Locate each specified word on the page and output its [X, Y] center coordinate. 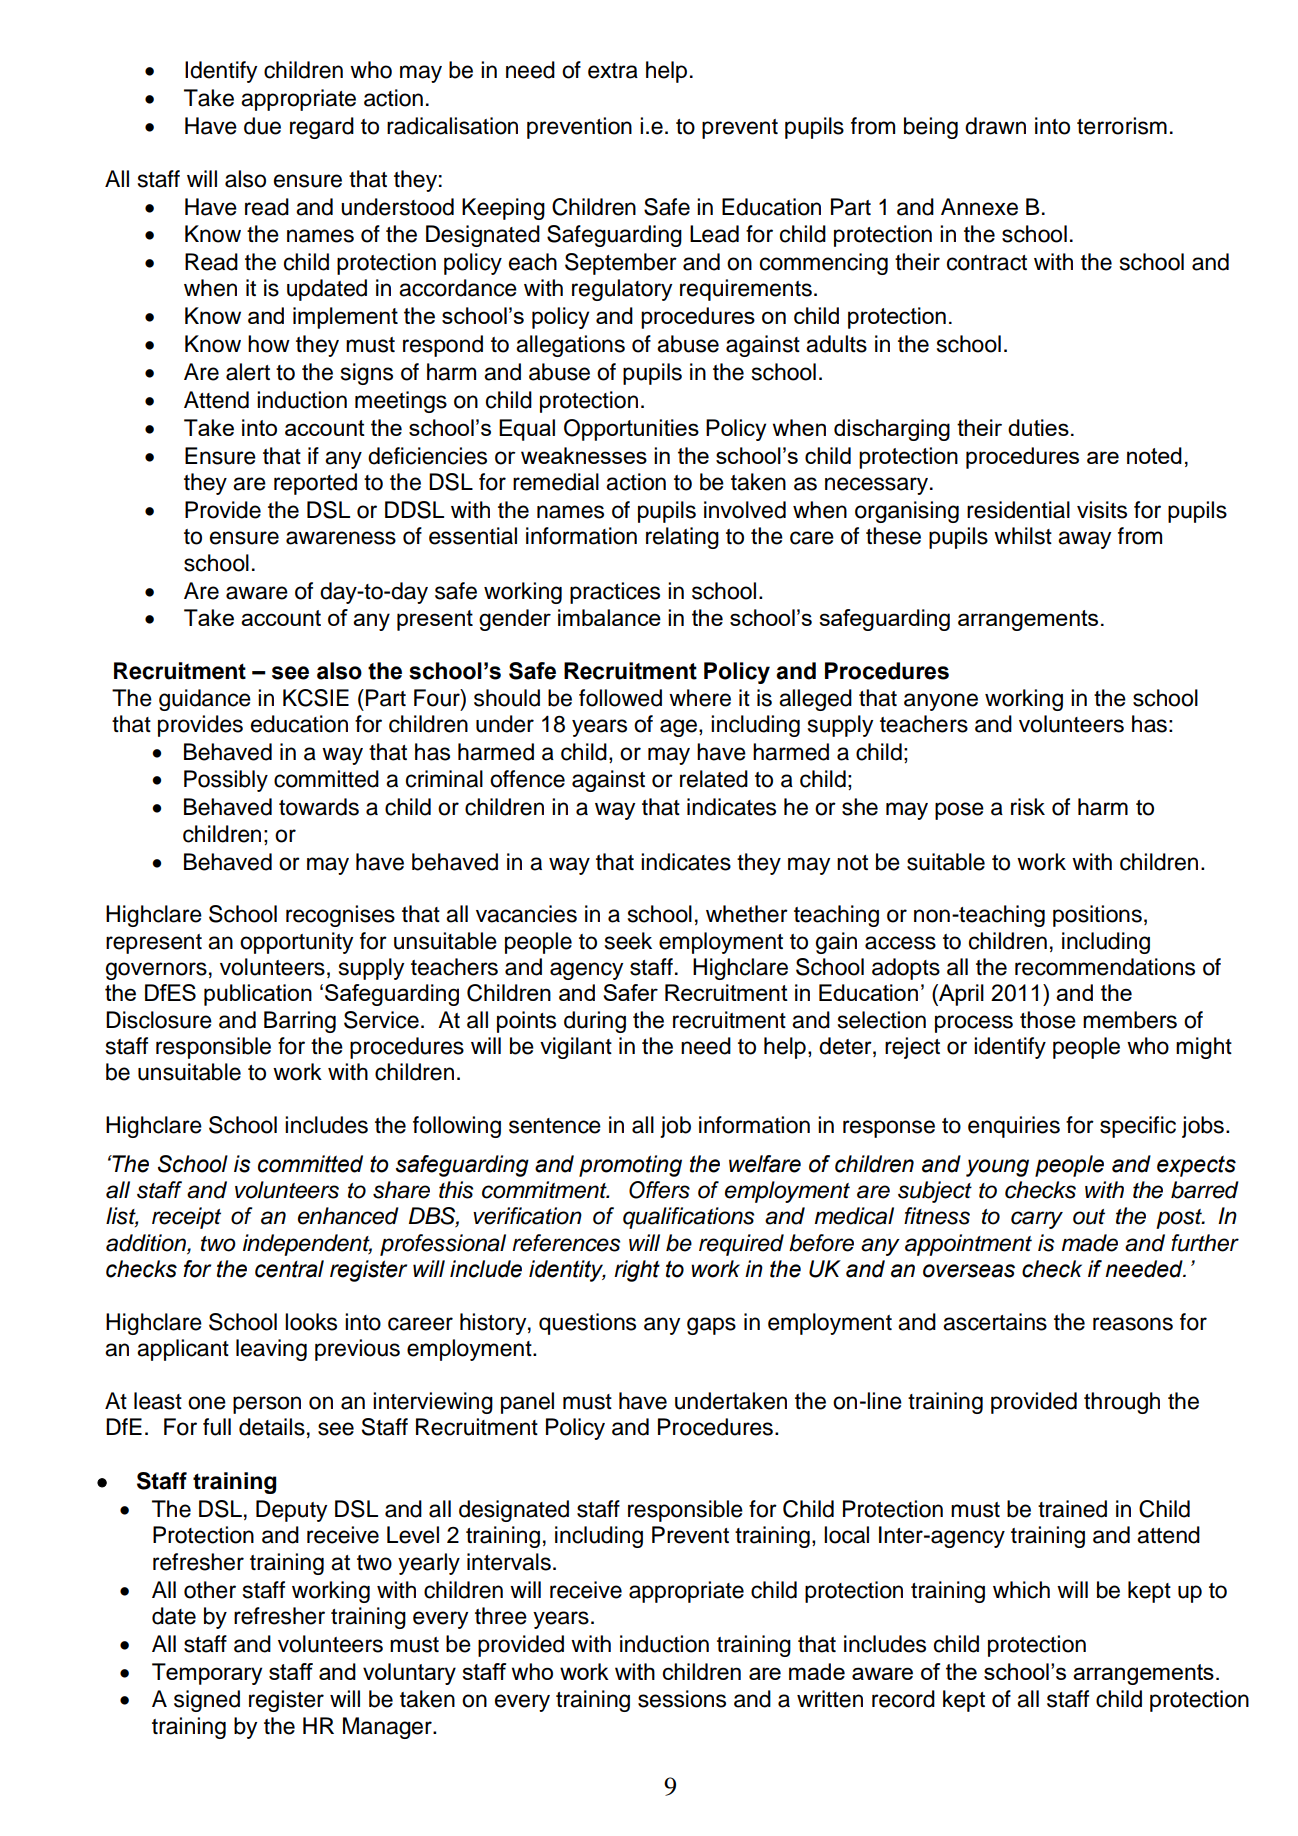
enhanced [348, 1216]
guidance [205, 700]
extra [613, 71]
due [262, 126]
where [700, 698]
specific [1138, 1127]
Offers [659, 1190]
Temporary [207, 1674]
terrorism [1122, 126]
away [1084, 540]
